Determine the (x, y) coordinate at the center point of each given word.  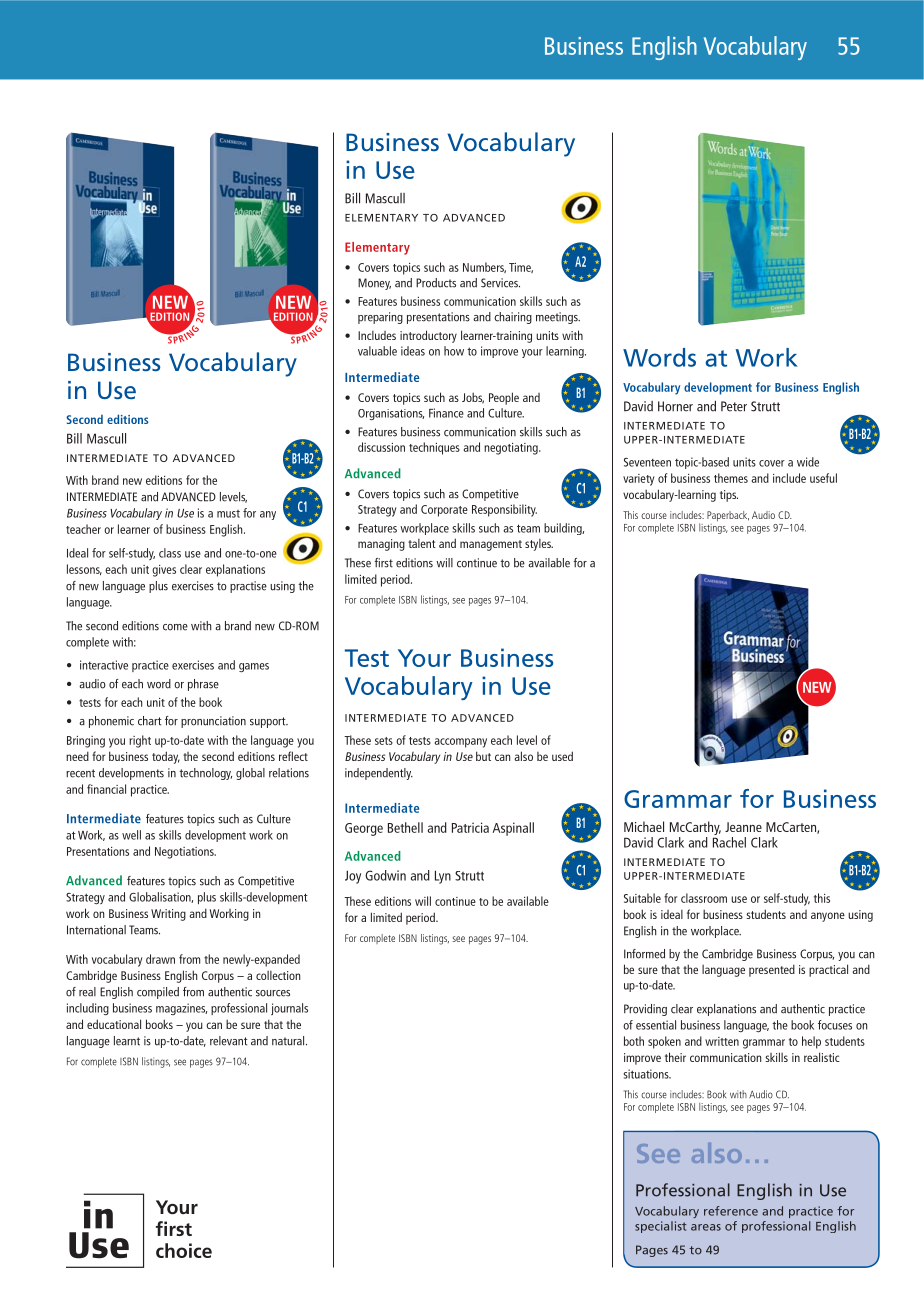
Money (374, 284)
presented (772, 970)
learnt (127, 1041)
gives (164, 571)
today (166, 757)
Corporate (444, 511)
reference (731, 1211)
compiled (158, 993)
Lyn (443, 877)
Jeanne (743, 827)
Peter (734, 406)
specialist (661, 1227)
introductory (428, 336)
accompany (461, 743)
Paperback (728, 516)
